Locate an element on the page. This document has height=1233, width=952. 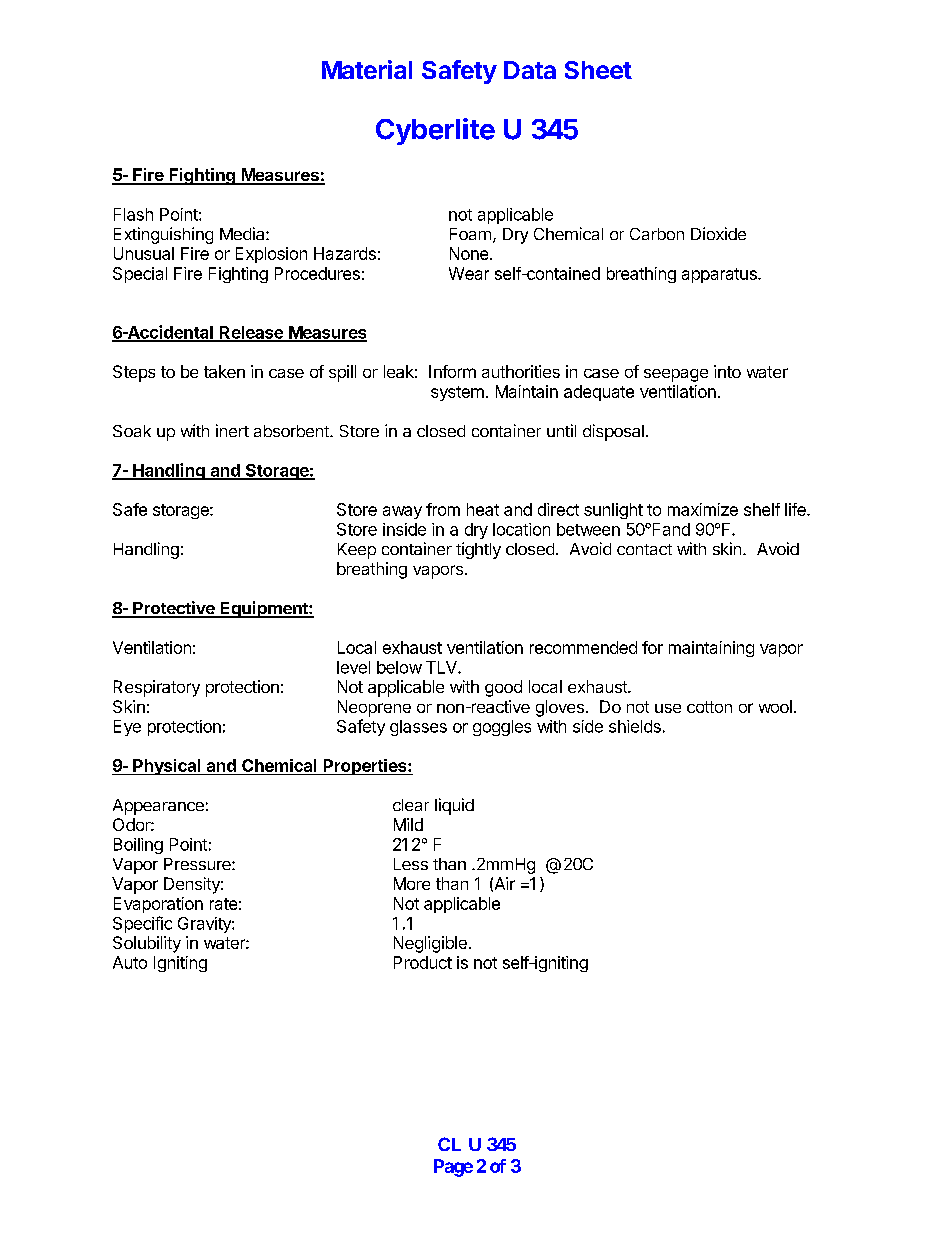
cotton is located at coordinates (709, 707).
